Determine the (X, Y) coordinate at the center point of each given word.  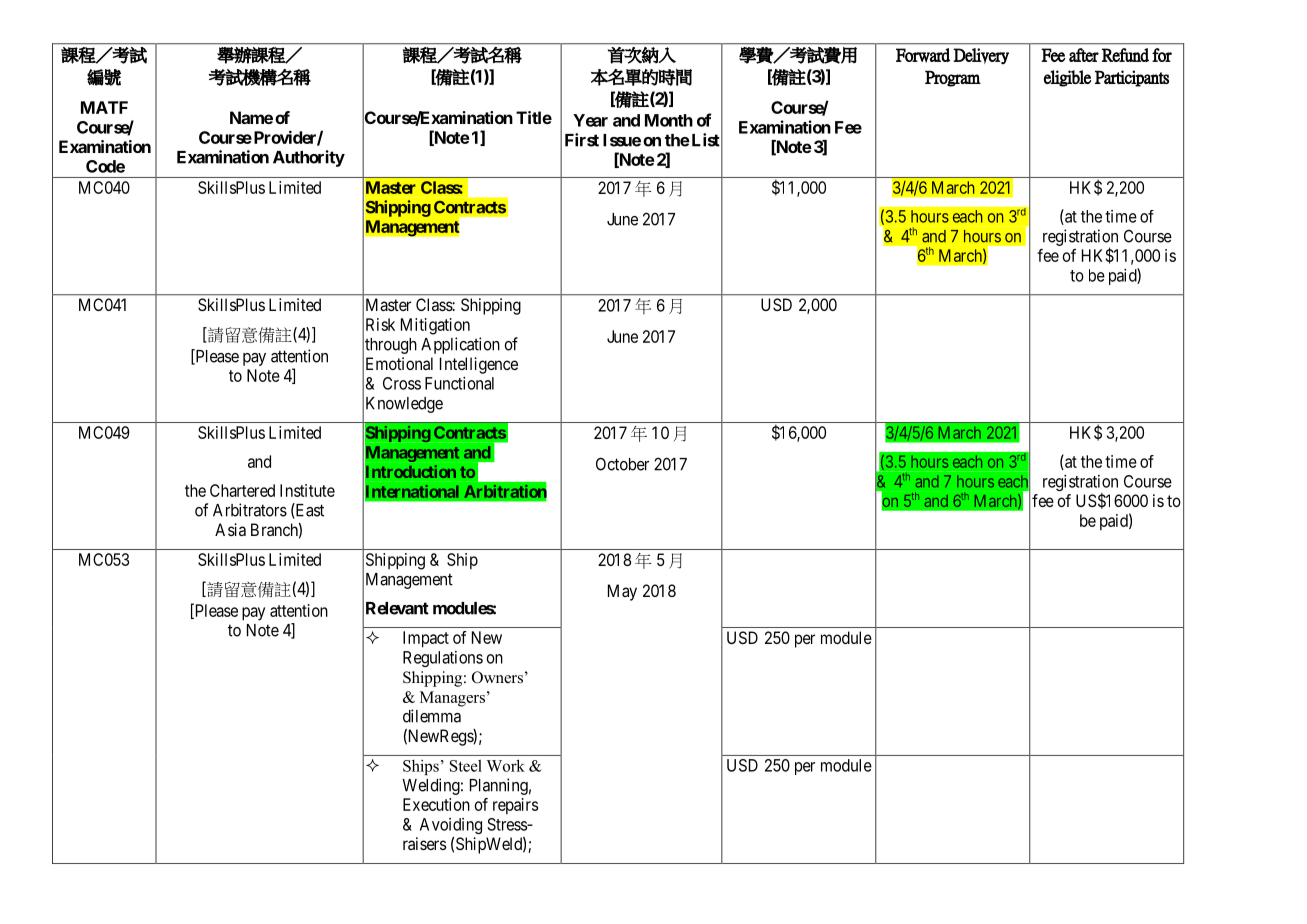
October (622, 464)
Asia (230, 529)
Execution (436, 804)
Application (460, 345)
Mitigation (435, 326)
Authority (309, 158)
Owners (497, 677)
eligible (1067, 78)
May (622, 592)
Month (669, 120)
